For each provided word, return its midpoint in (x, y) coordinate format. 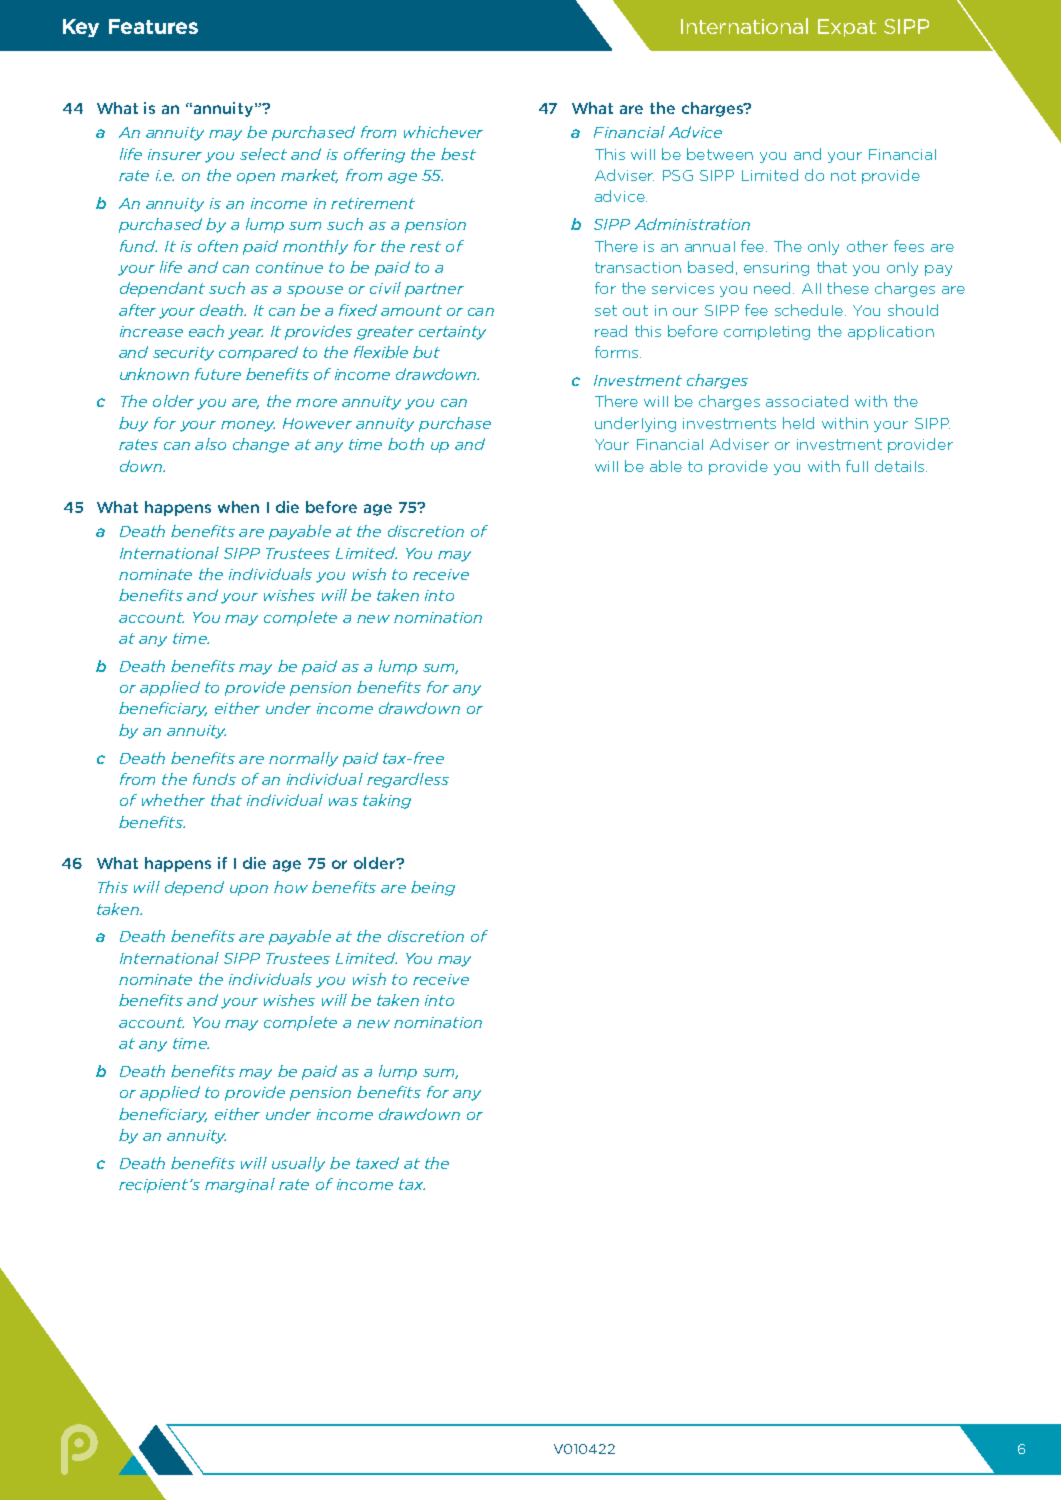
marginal (240, 1185)
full (857, 466)
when (238, 507)
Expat (847, 28)
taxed (377, 1163)
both (406, 444)
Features (153, 26)
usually (298, 1164)
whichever (443, 132)
